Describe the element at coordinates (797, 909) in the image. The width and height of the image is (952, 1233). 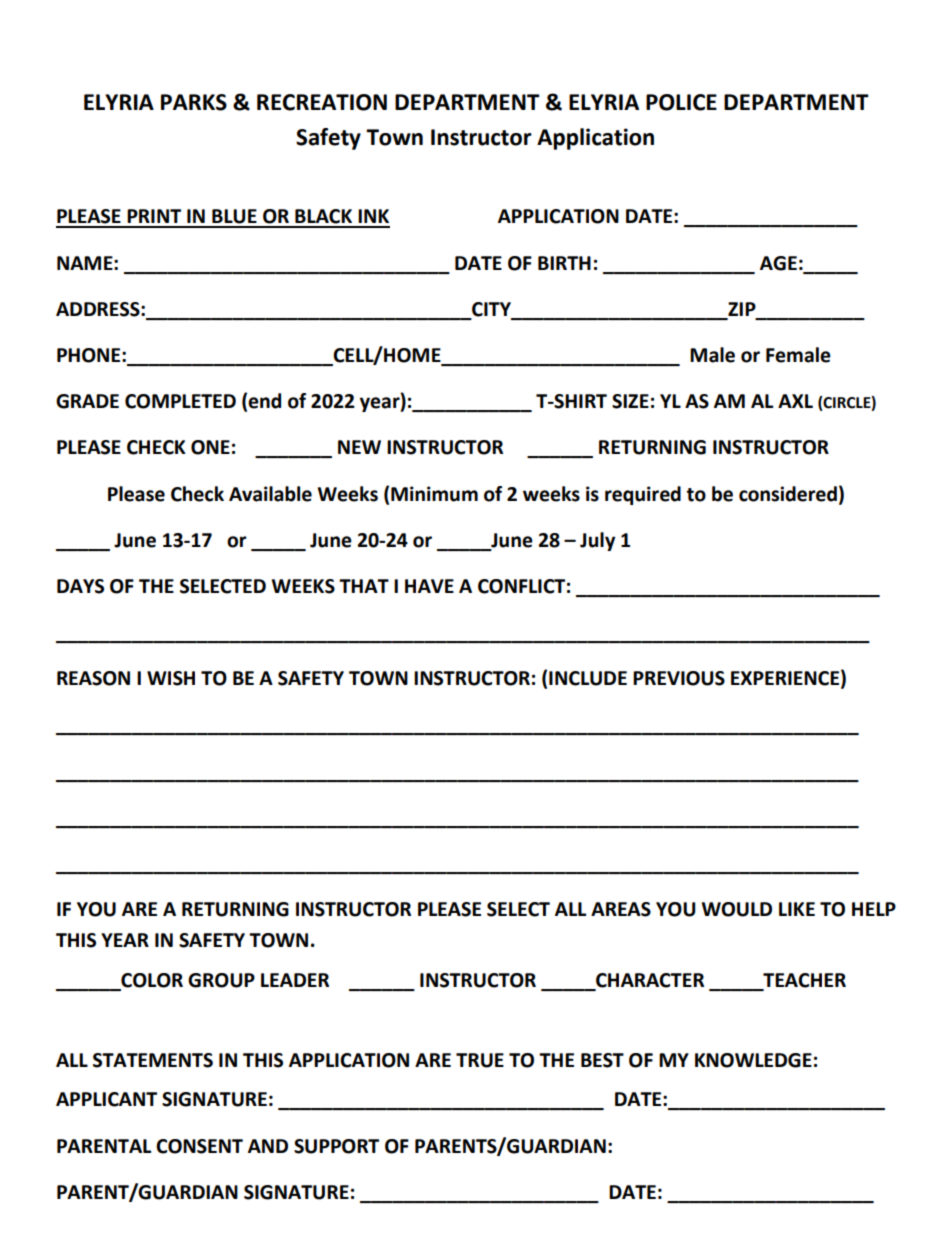
I see `LIKE` at that location.
